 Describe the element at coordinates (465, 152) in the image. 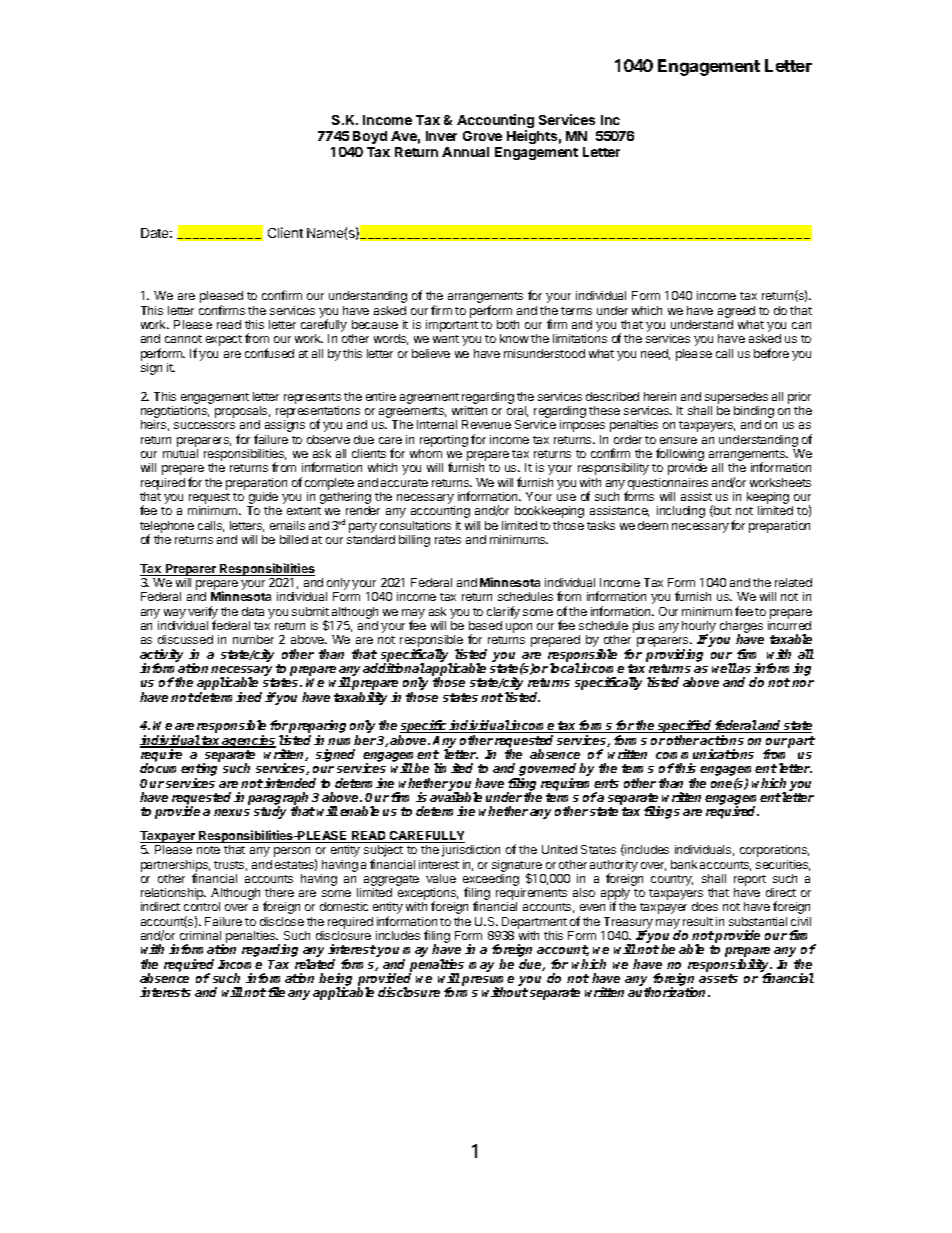

I see `Annual` at that location.
